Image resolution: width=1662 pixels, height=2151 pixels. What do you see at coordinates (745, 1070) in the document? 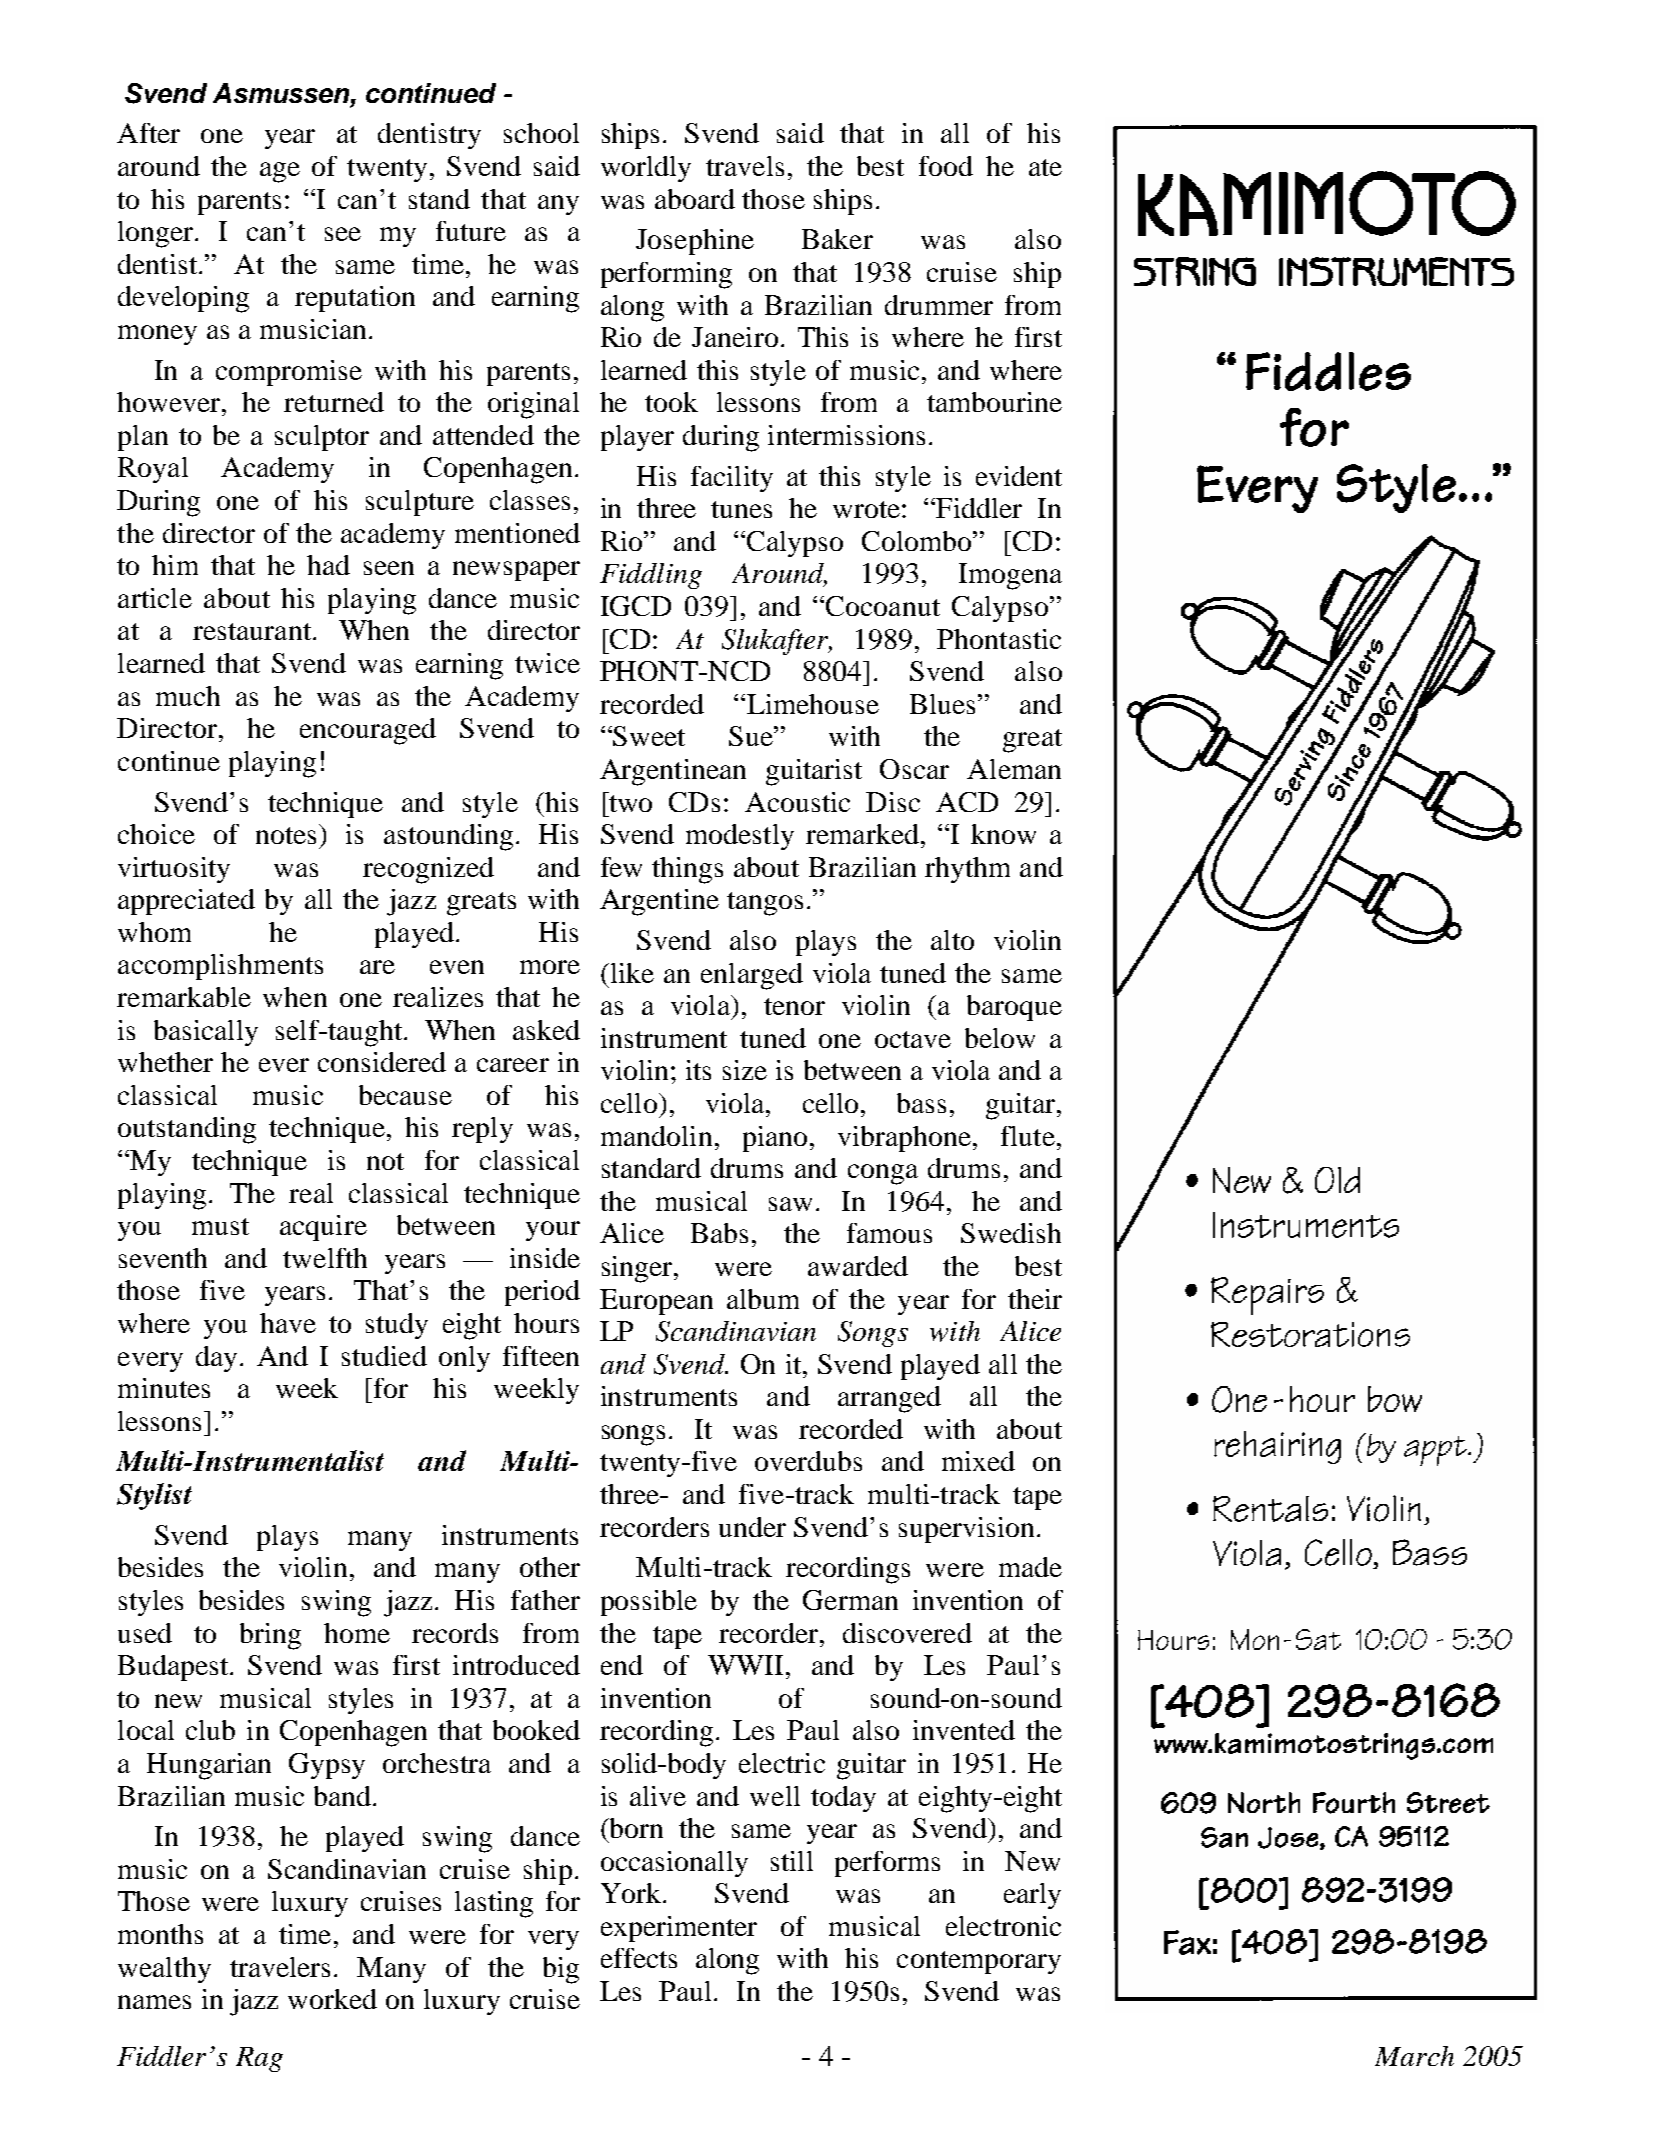
I see `size` at bounding box center [745, 1070].
